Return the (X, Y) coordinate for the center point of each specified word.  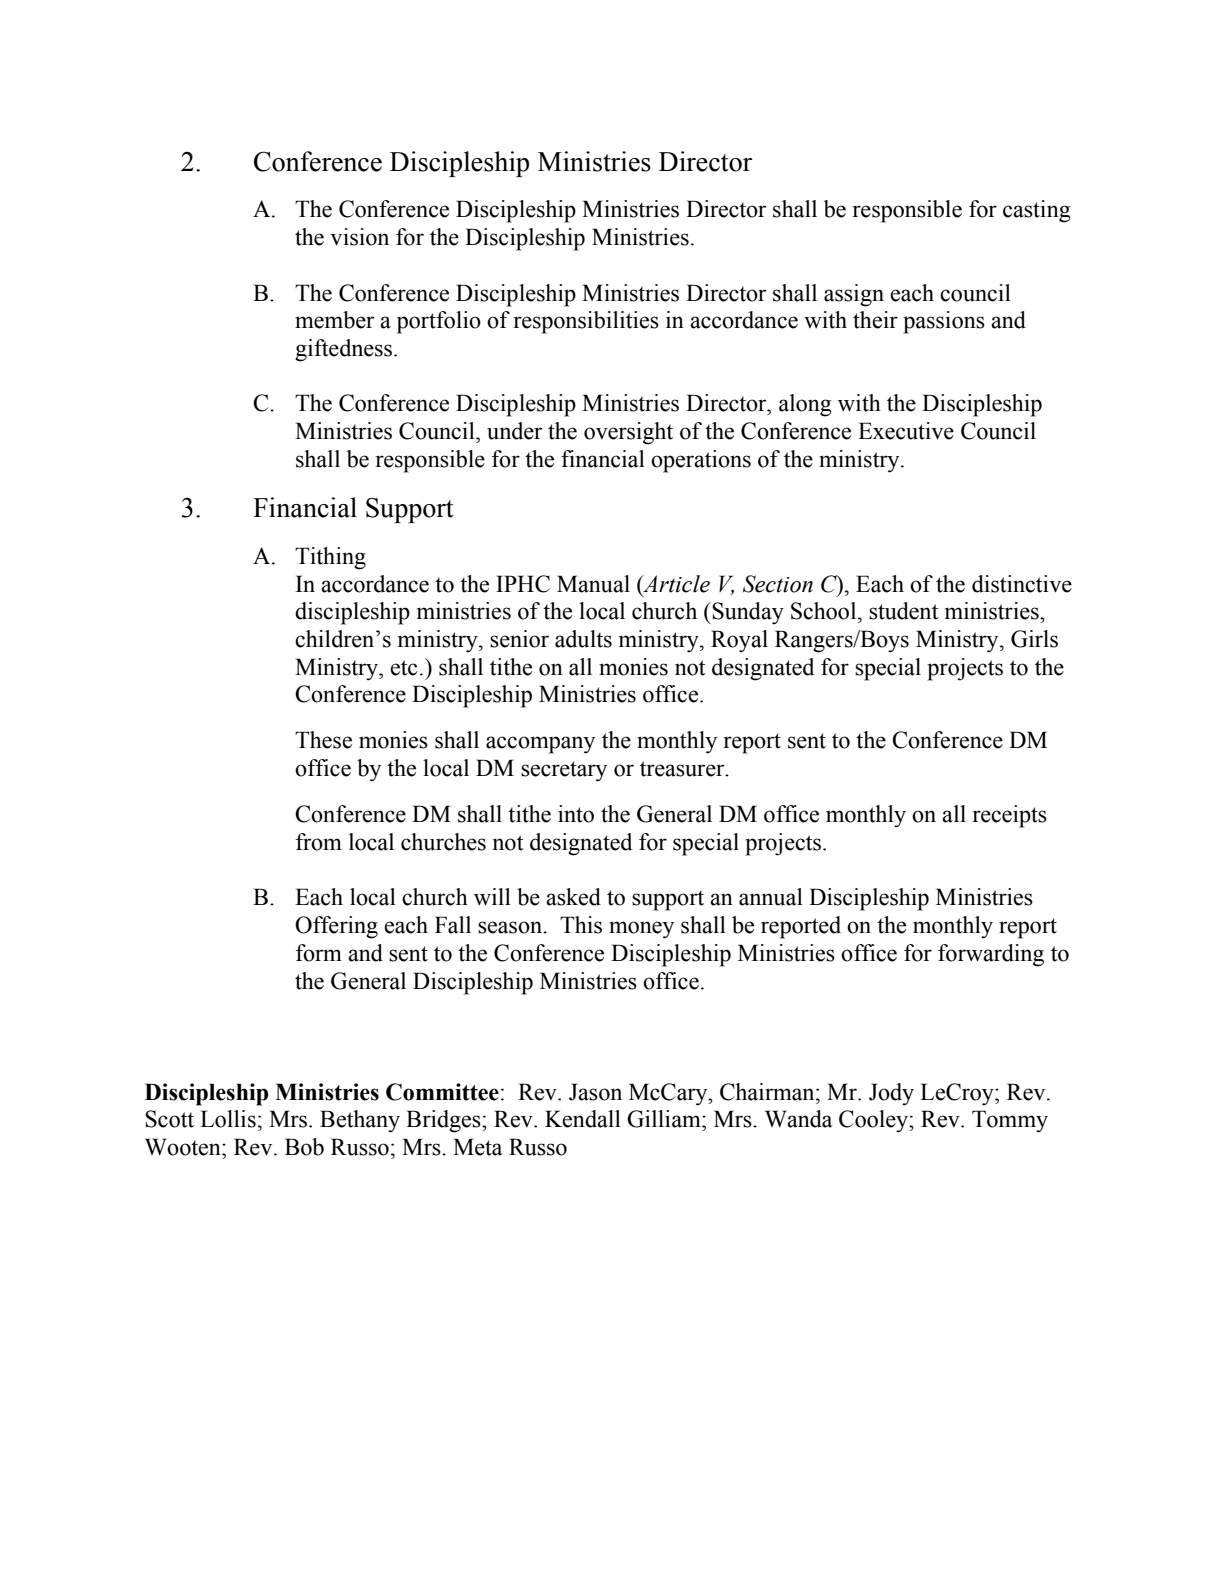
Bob (304, 1147)
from (319, 842)
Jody (891, 1094)
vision (359, 237)
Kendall (583, 1119)
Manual (593, 584)
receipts (1010, 816)
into (576, 814)
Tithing (330, 558)
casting (1037, 211)
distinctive (1022, 584)
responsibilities (586, 322)
